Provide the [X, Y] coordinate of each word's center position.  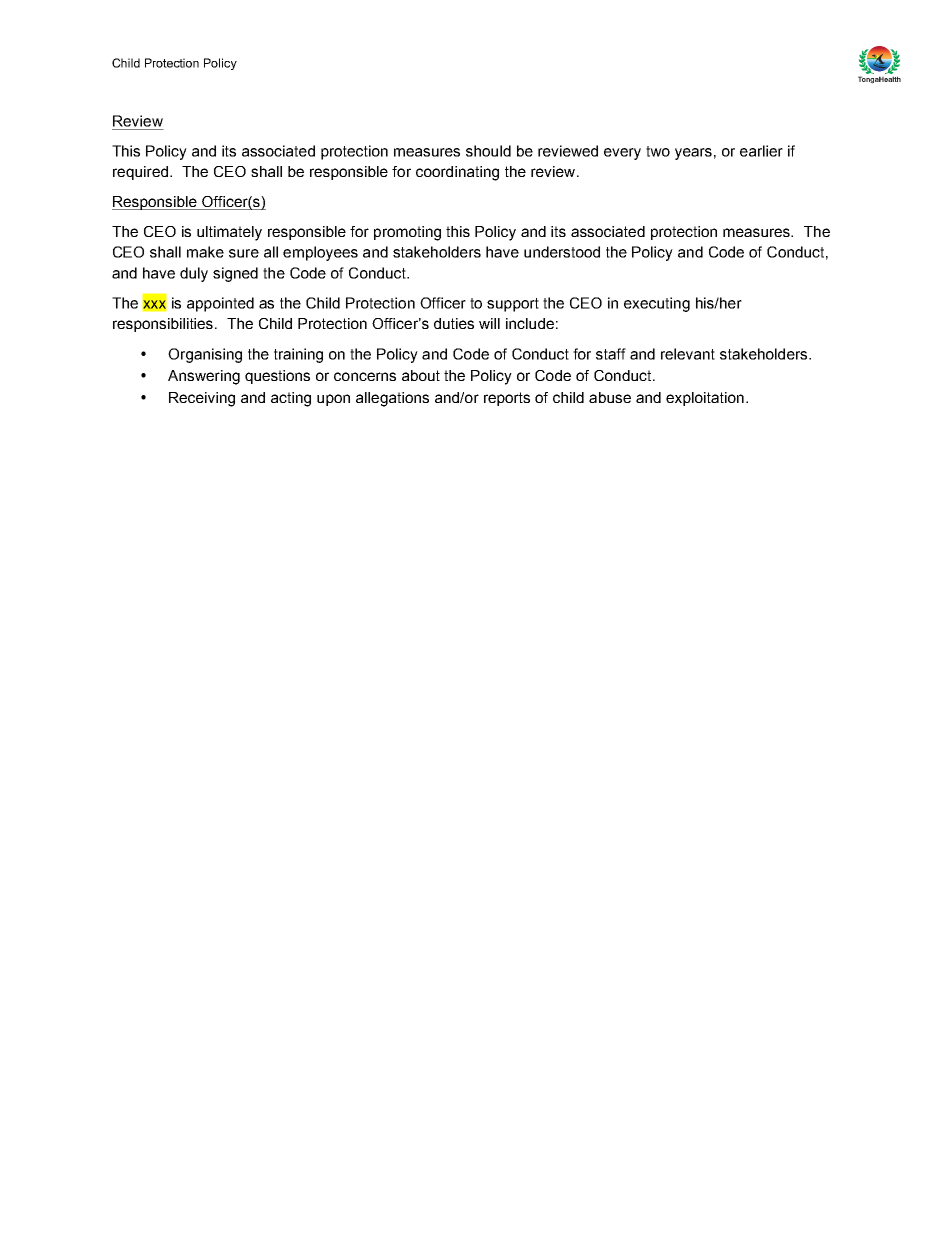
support [513, 305]
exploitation [705, 399]
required [140, 173]
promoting [407, 233]
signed [235, 274]
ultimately [229, 233]
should [488, 151]
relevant [688, 354]
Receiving [202, 399]
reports [507, 399]
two [658, 151]
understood [562, 252]
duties [454, 323]
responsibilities [164, 325]
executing [657, 304]
